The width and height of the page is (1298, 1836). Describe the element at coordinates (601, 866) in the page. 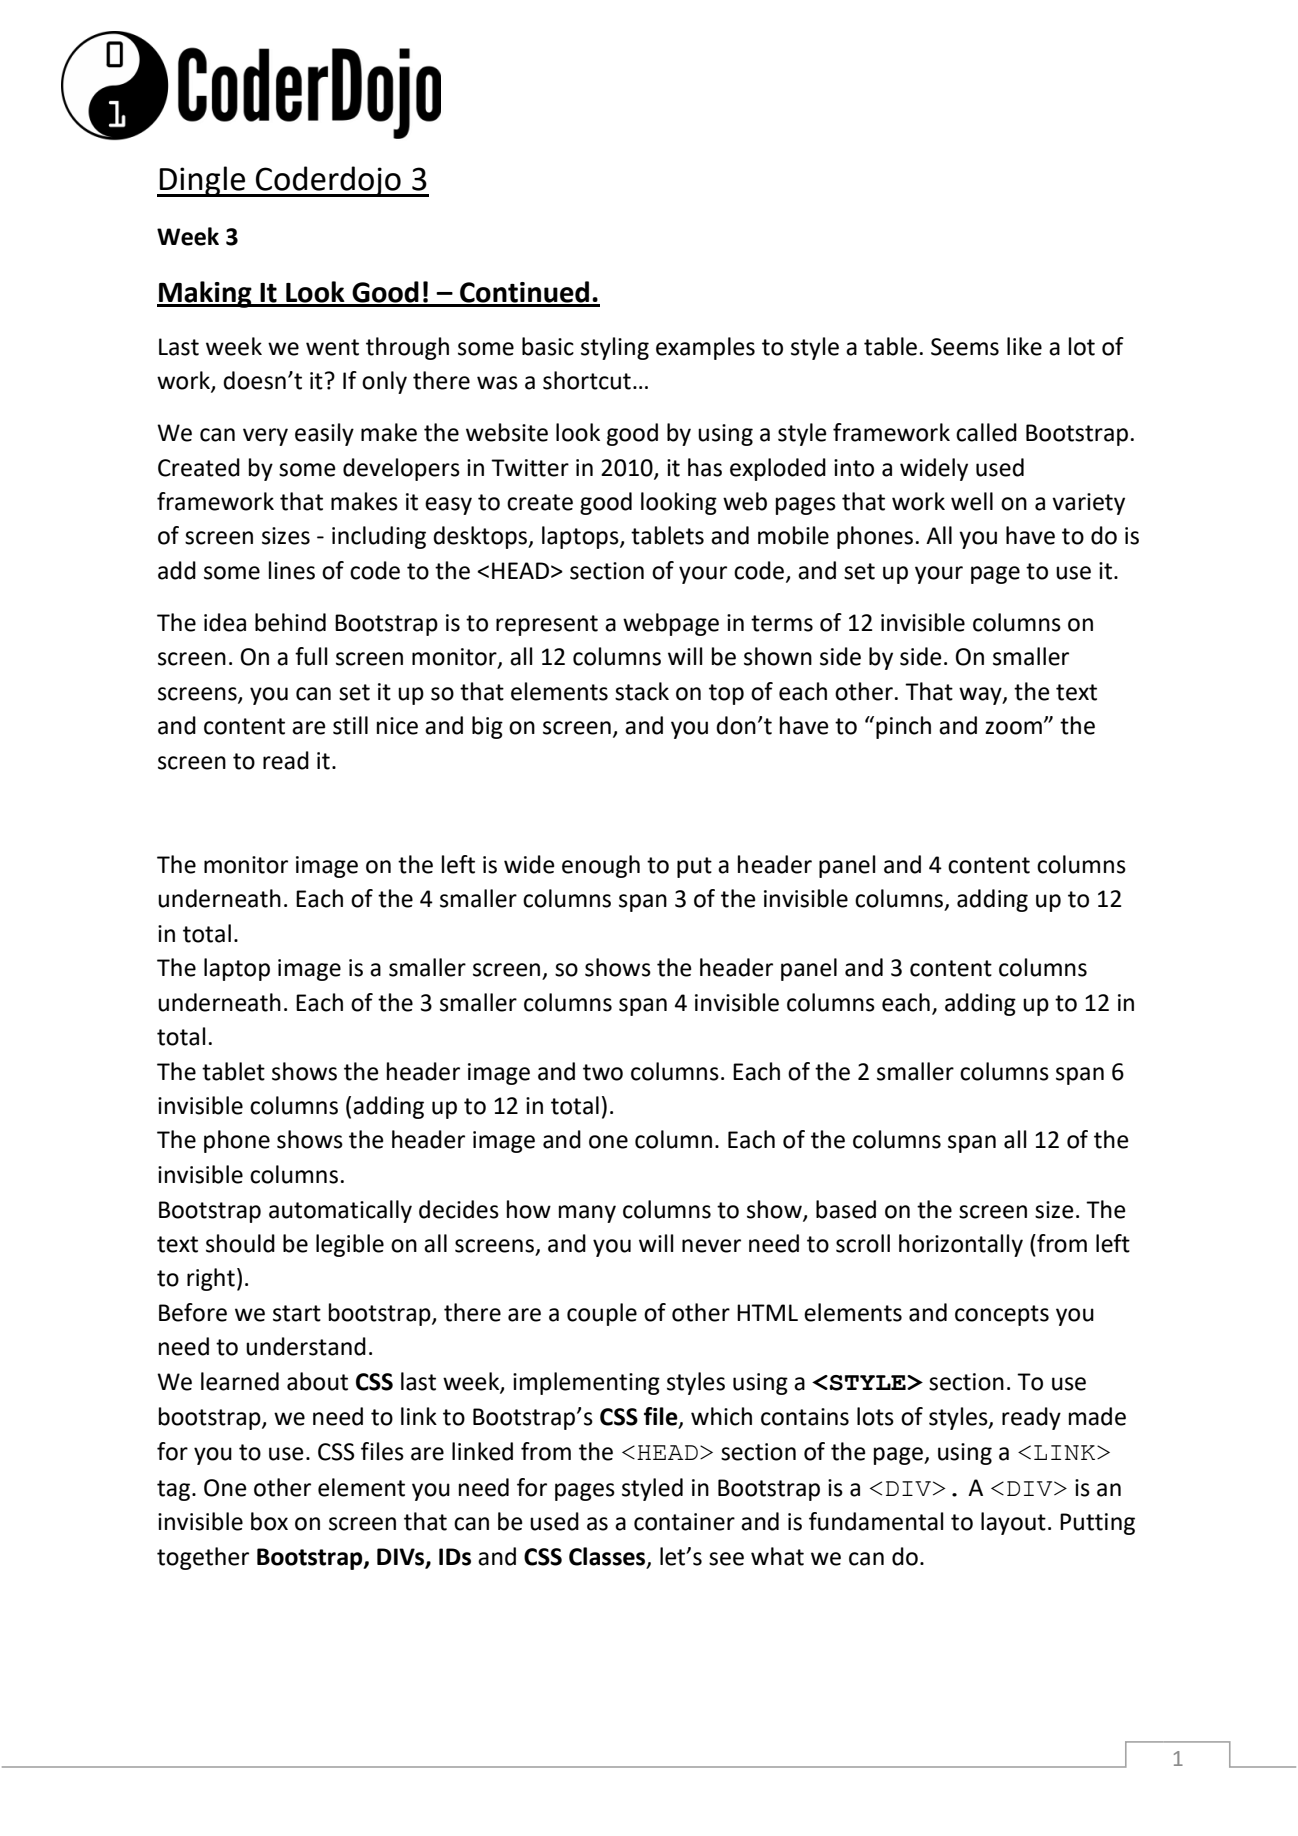

I see `enough` at that location.
